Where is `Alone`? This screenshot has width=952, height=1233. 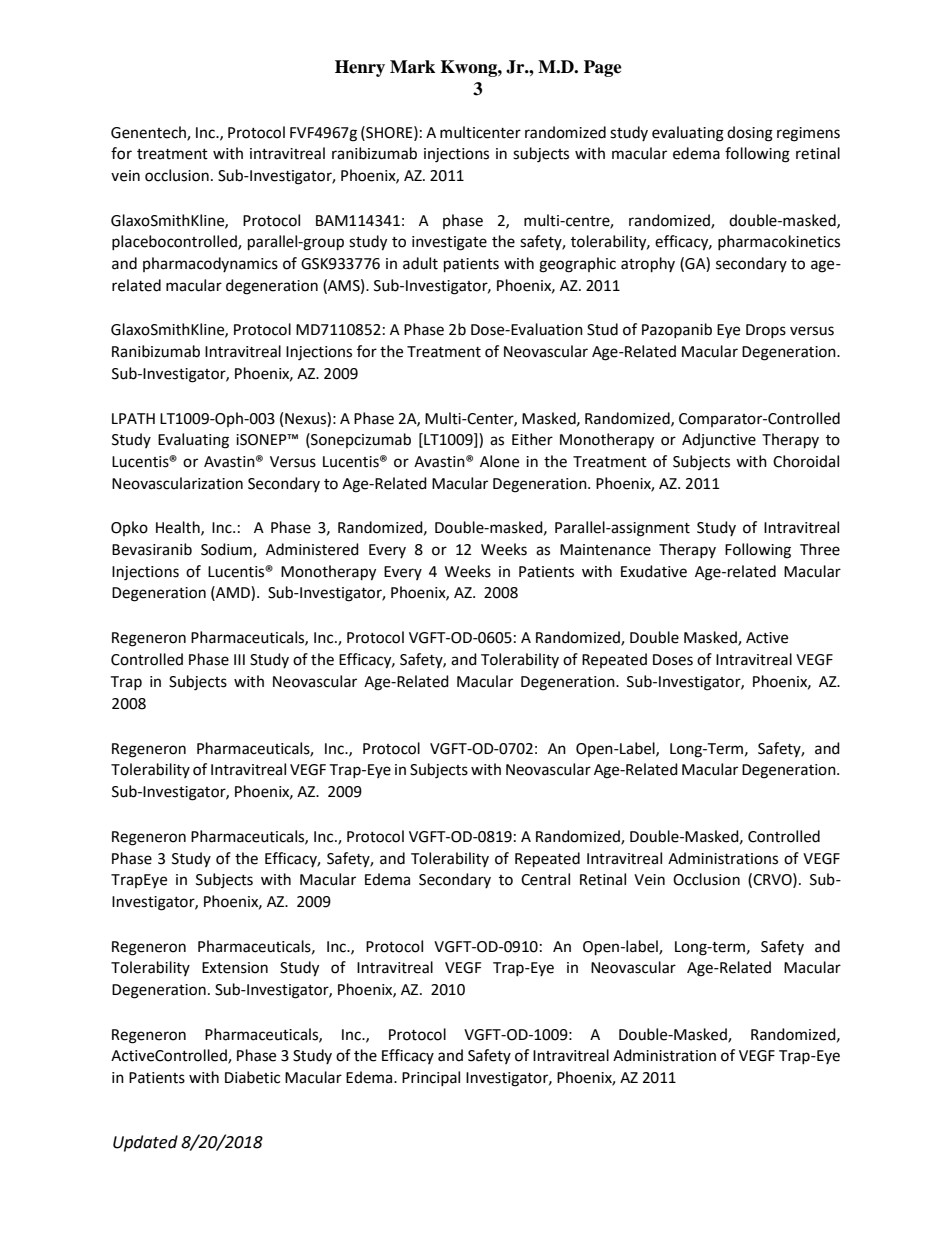 Alone is located at coordinates (499, 461).
